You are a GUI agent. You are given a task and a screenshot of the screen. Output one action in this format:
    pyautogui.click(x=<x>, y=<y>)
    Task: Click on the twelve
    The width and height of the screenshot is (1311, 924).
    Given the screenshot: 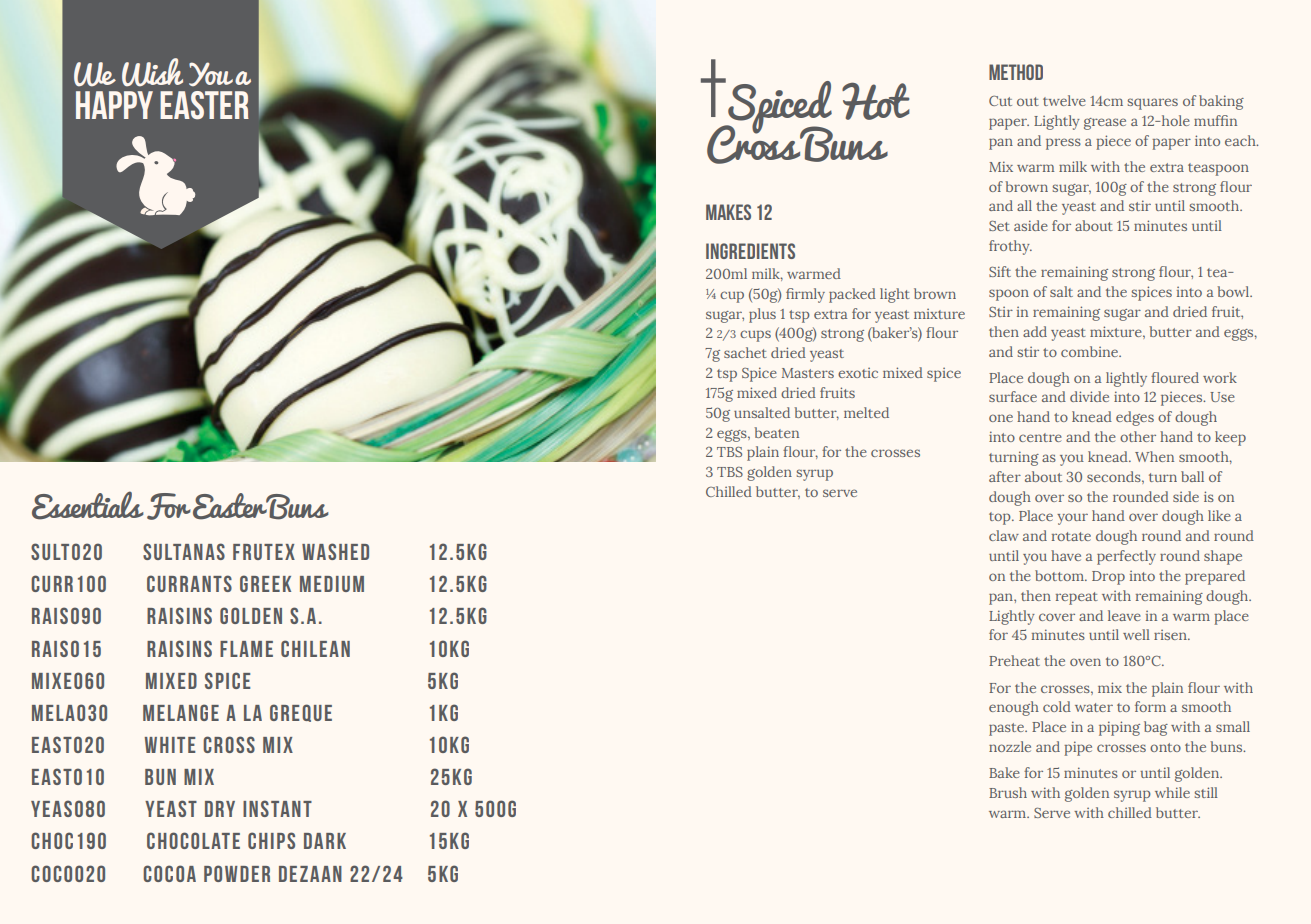 What is the action you would take?
    pyautogui.click(x=1064, y=100)
